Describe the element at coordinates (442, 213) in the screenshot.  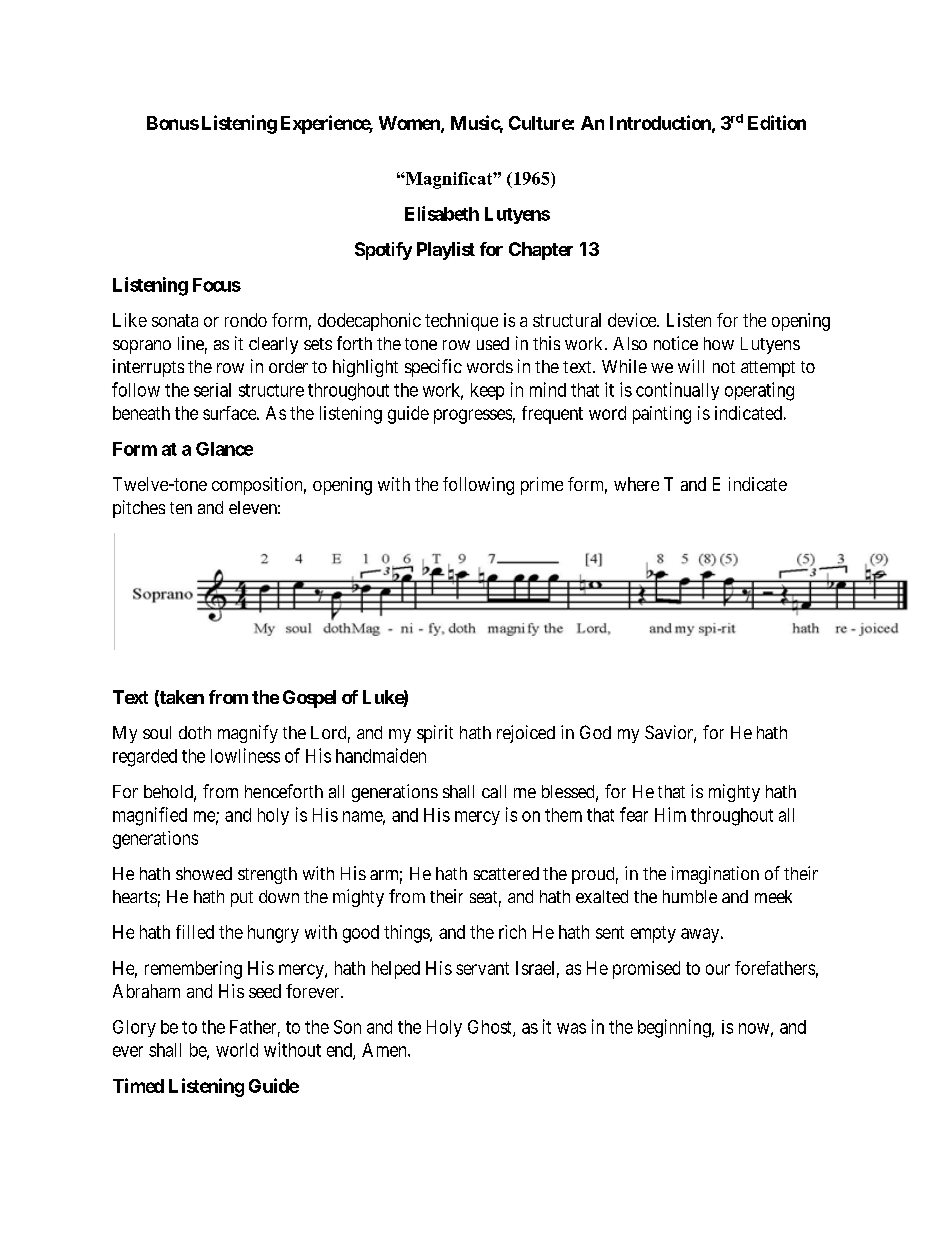
I see `Elisabeth` at that location.
